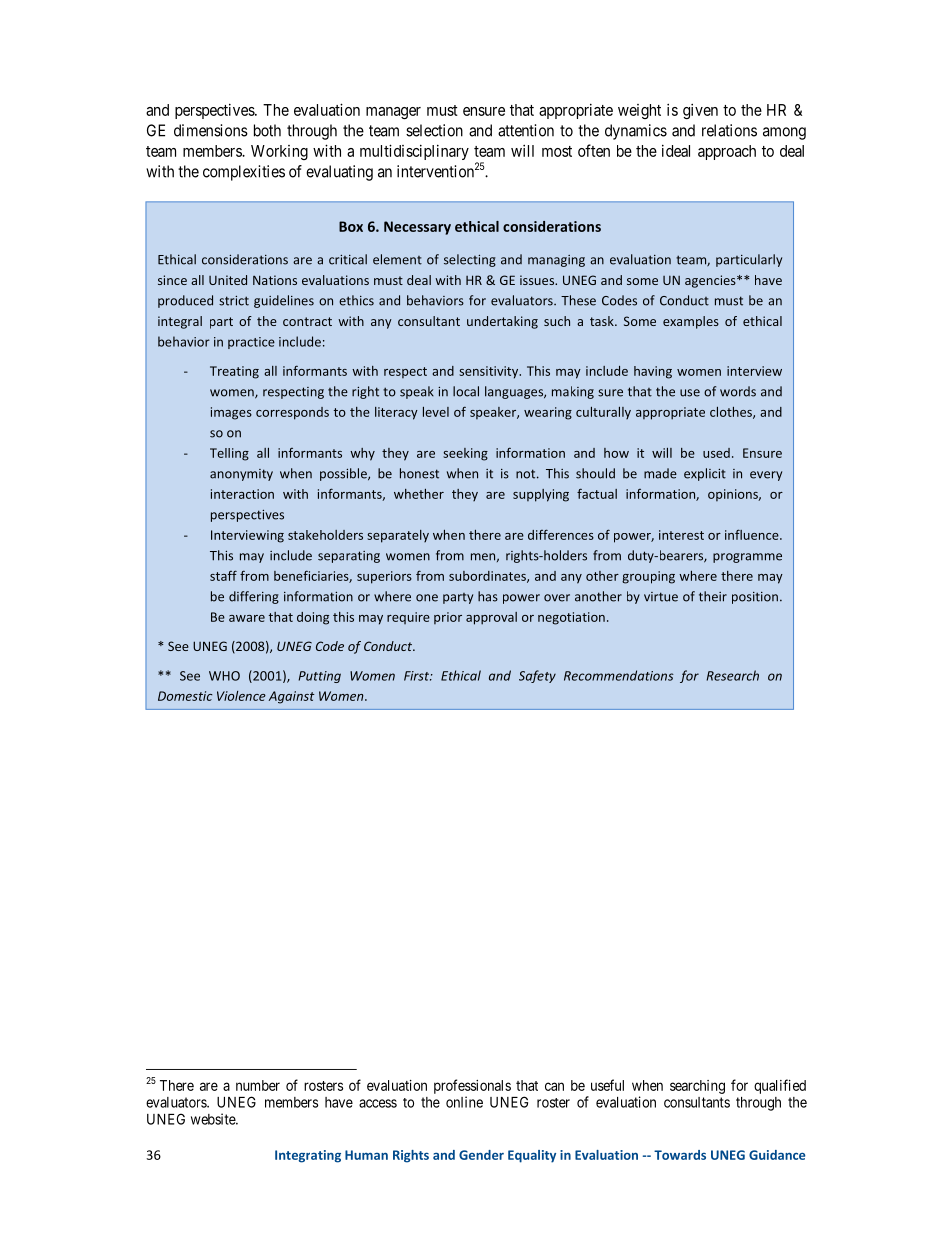  What do you see at coordinates (727, 152) in the image?
I see `approach` at bounding box center [727, 152].
